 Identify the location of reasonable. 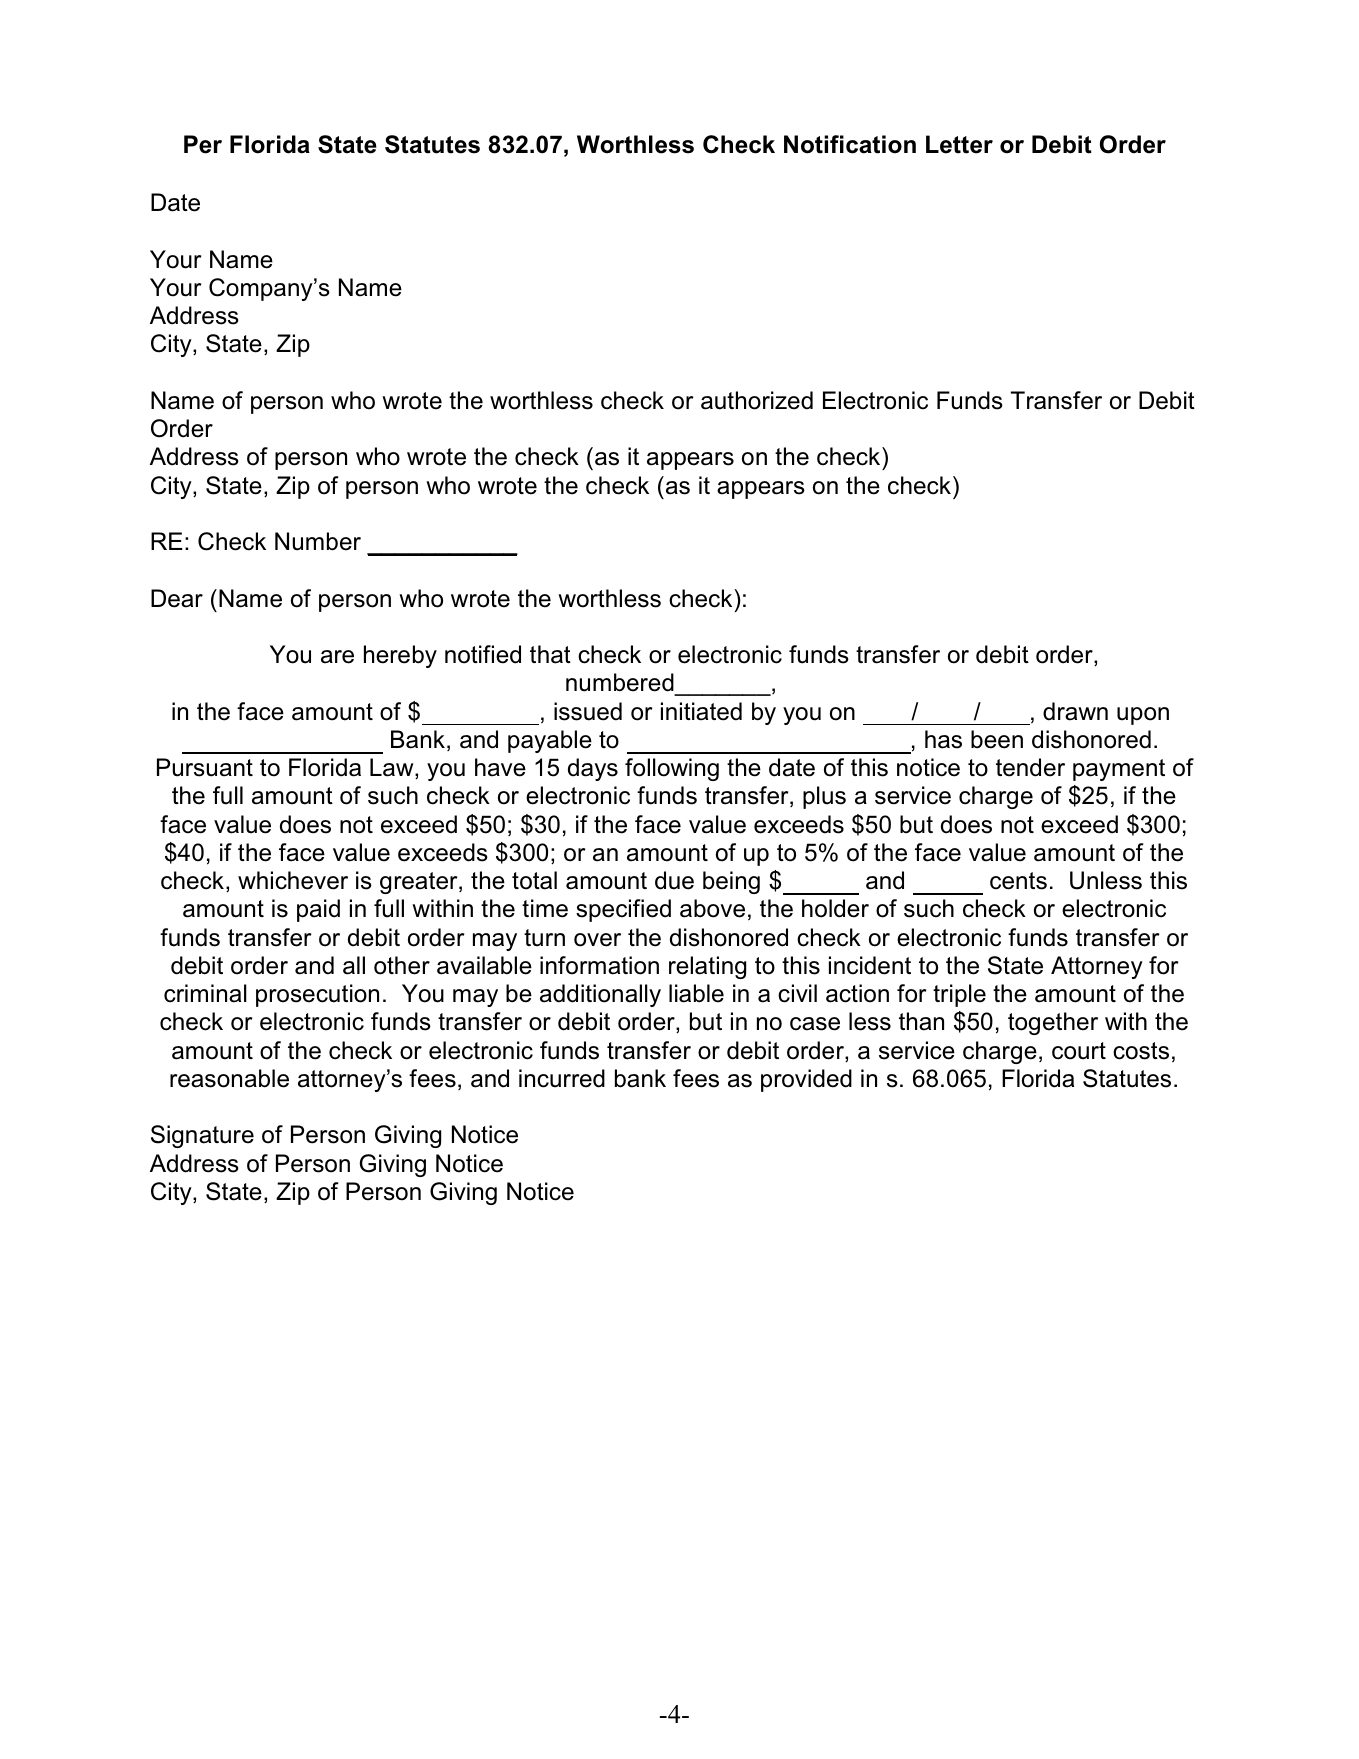
(229, 1078).
